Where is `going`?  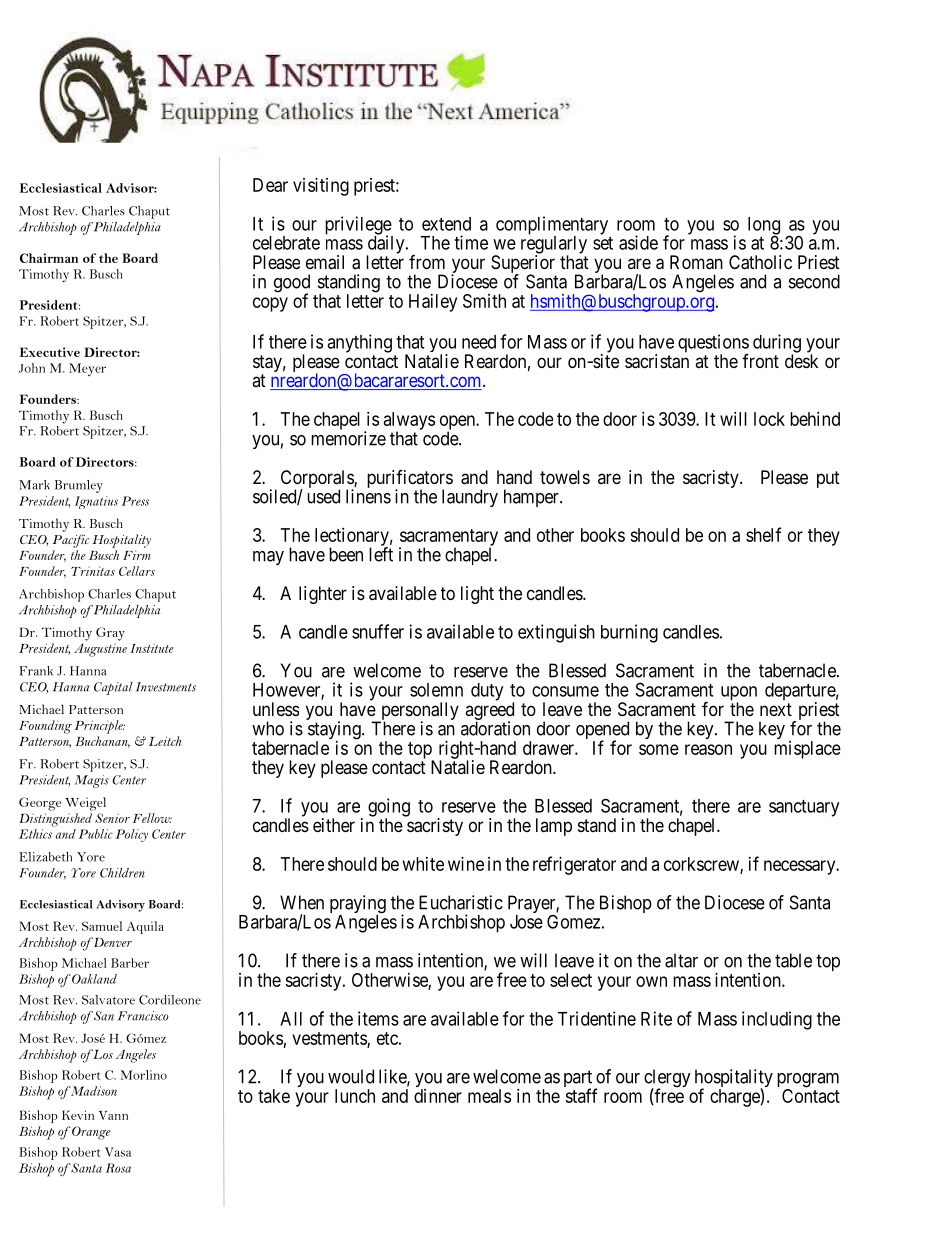
going is located at coordinates (389, 808).
